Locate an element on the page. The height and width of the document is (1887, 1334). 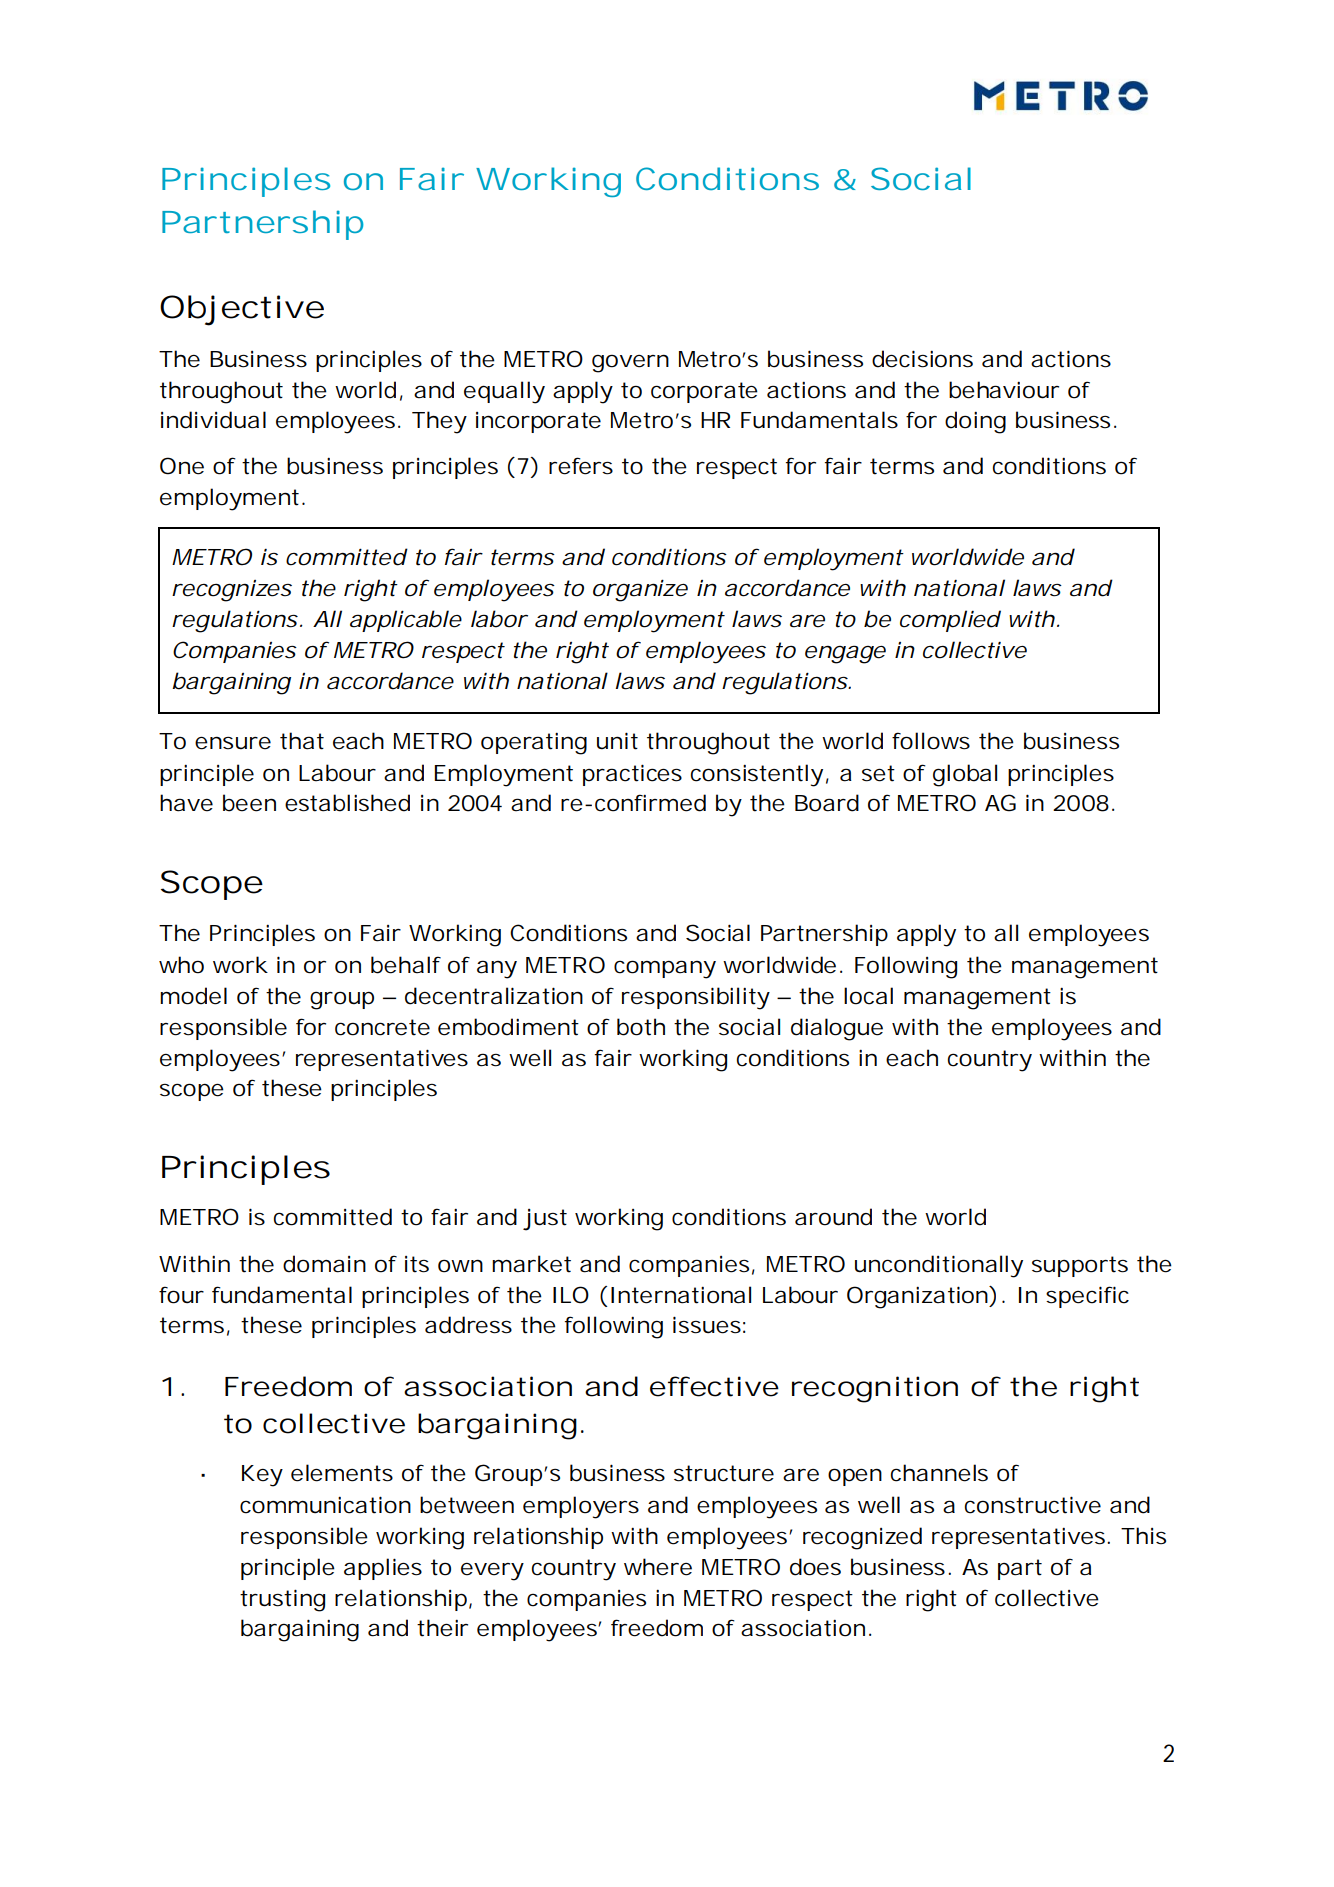
behalf is located at coordinates (406, 965).
